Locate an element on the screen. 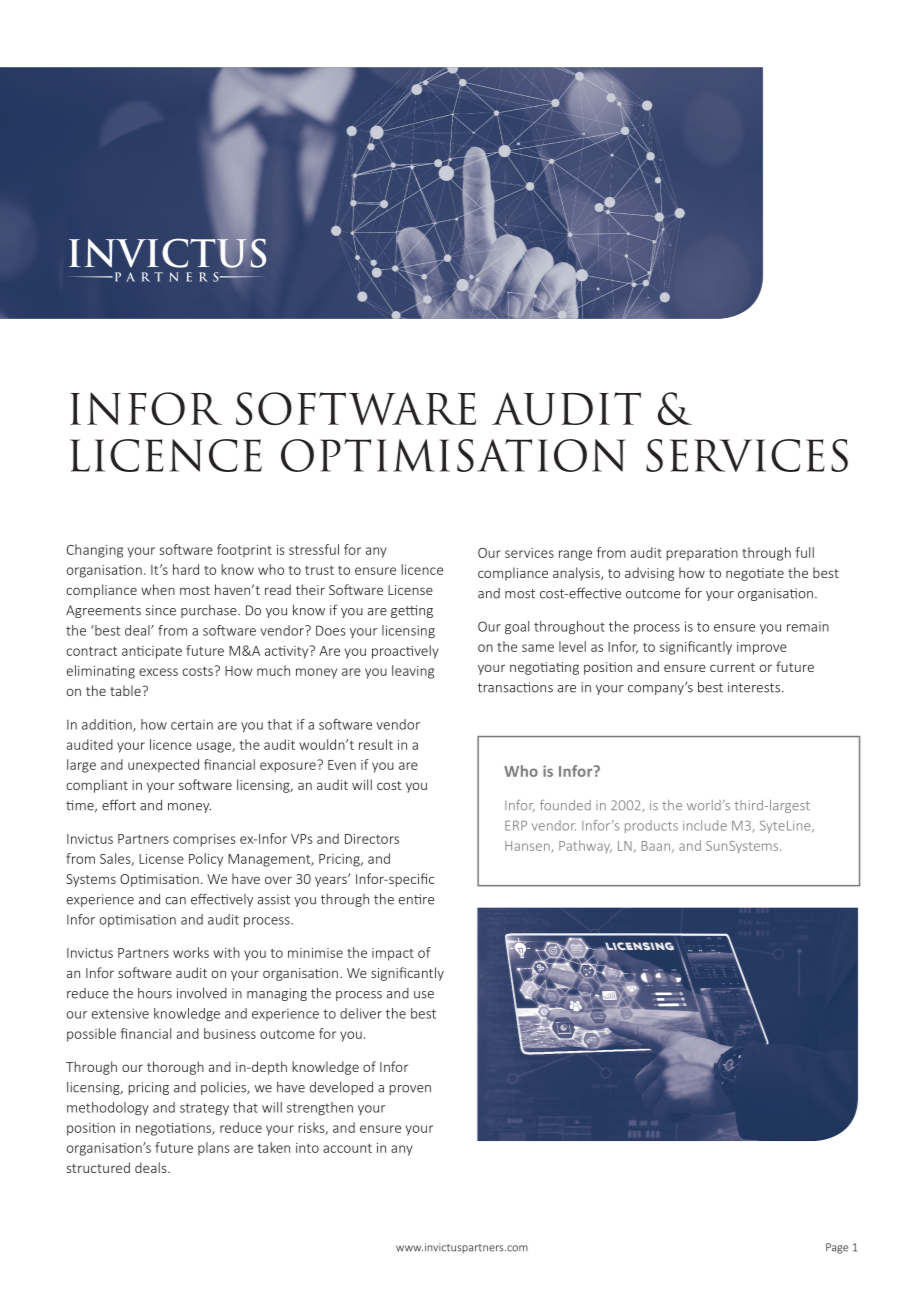 The width and height of the screenshot is (924, 1308). hard is located at coordinates (186, 569).
